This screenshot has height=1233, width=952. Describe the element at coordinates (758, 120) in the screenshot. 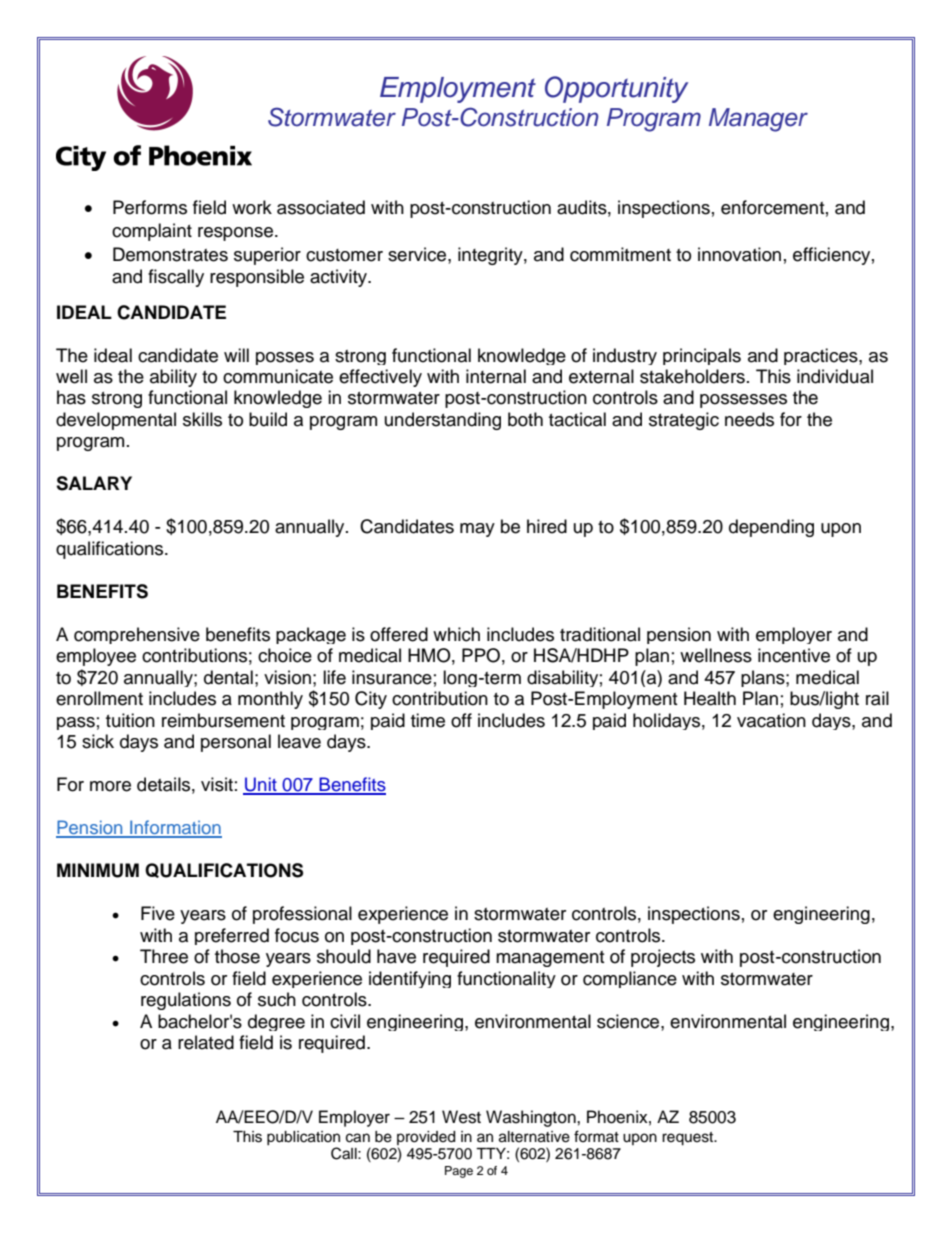

I see `Manager` at that location.
